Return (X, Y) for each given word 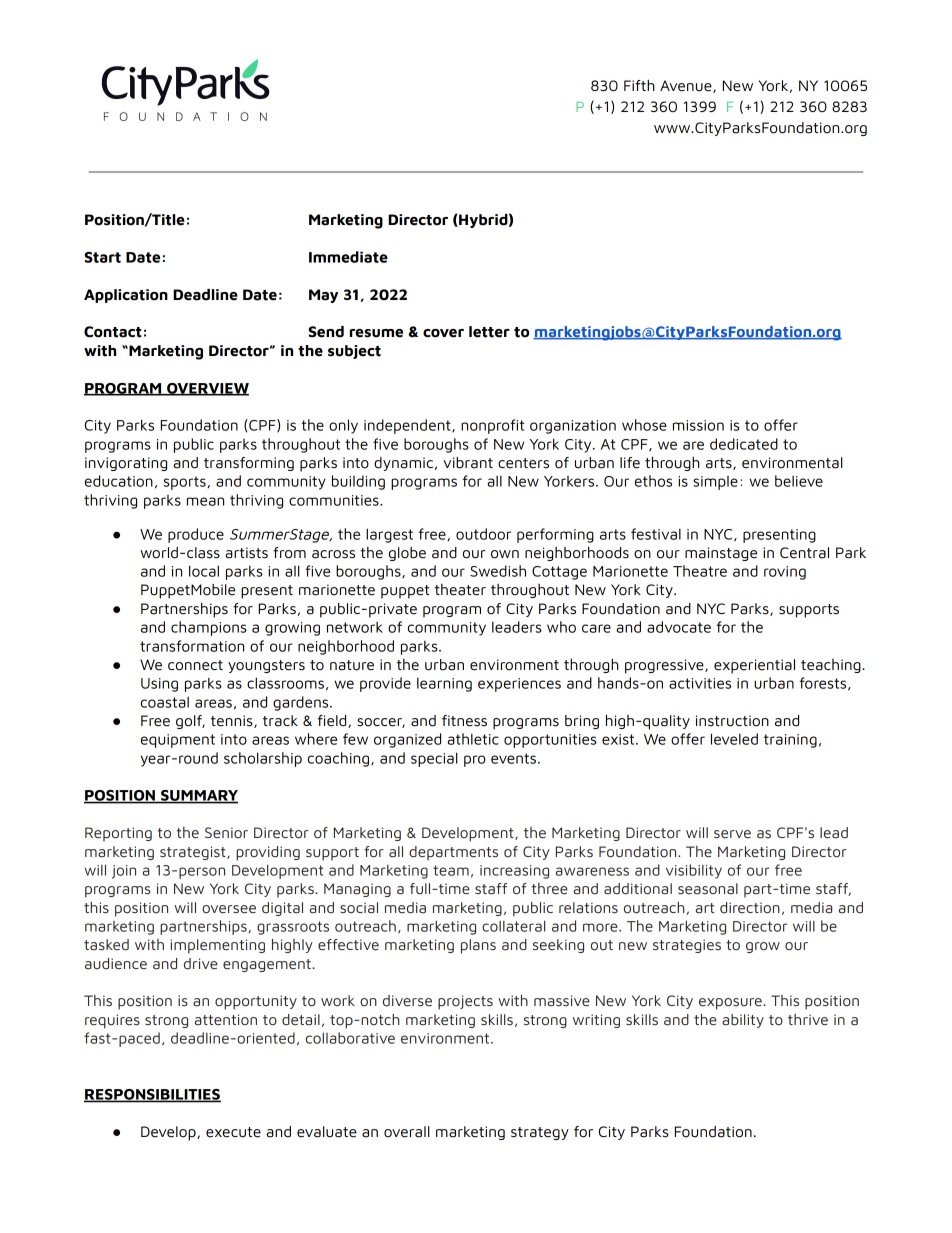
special (434, 759)
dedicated (744, 444)
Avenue (687, 86)
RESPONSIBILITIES (152, 1095)
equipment (178, 741)
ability (743, 1021)
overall (407, 1132)
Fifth (639, 85)
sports (186, 483)
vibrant (468, 463)
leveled (734, 739)
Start (102, 257)
